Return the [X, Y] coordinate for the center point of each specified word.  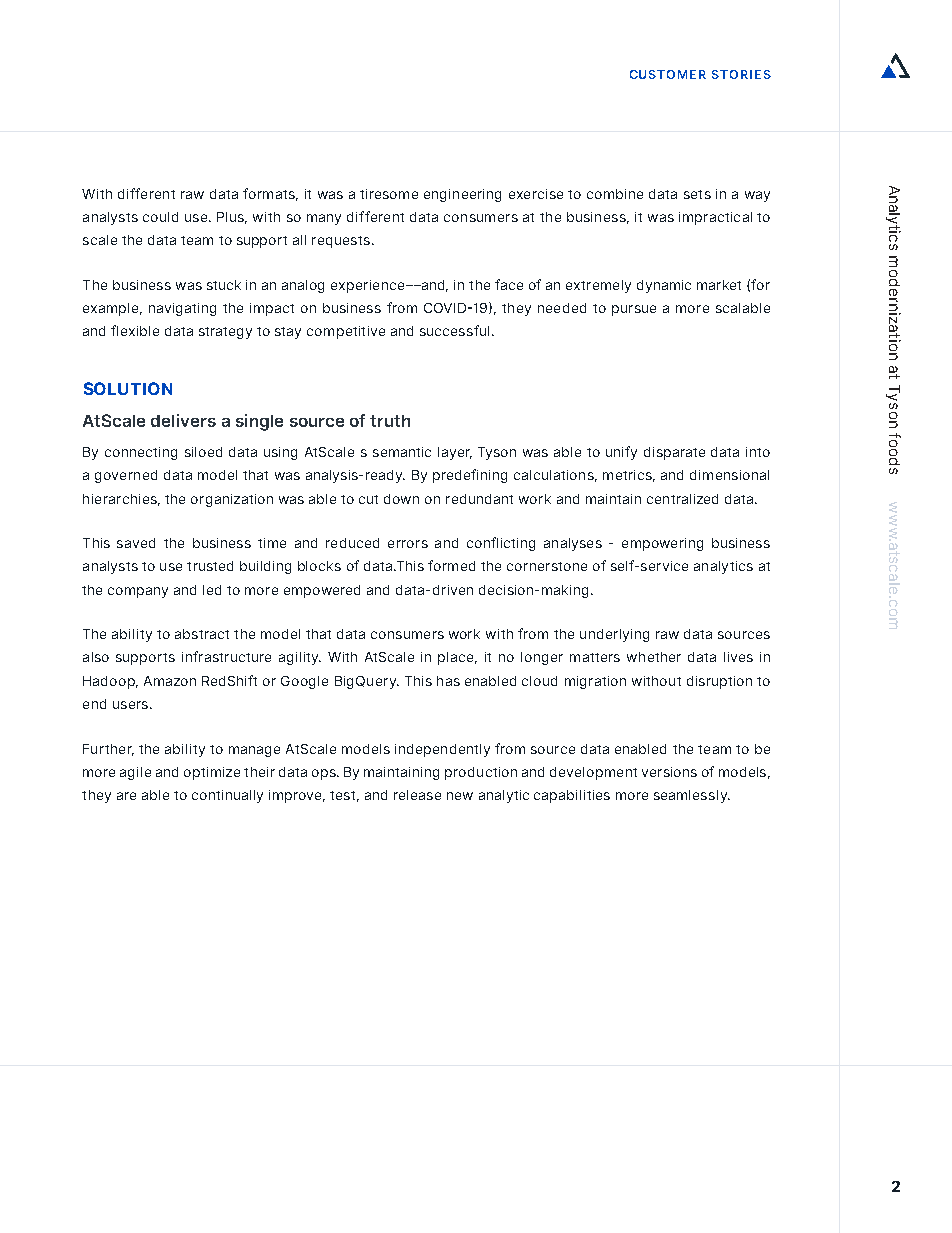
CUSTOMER [668, 74]
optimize [212, 773]
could [160, 217]
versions [669, 772]
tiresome [389, 194]
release [417, 795]
